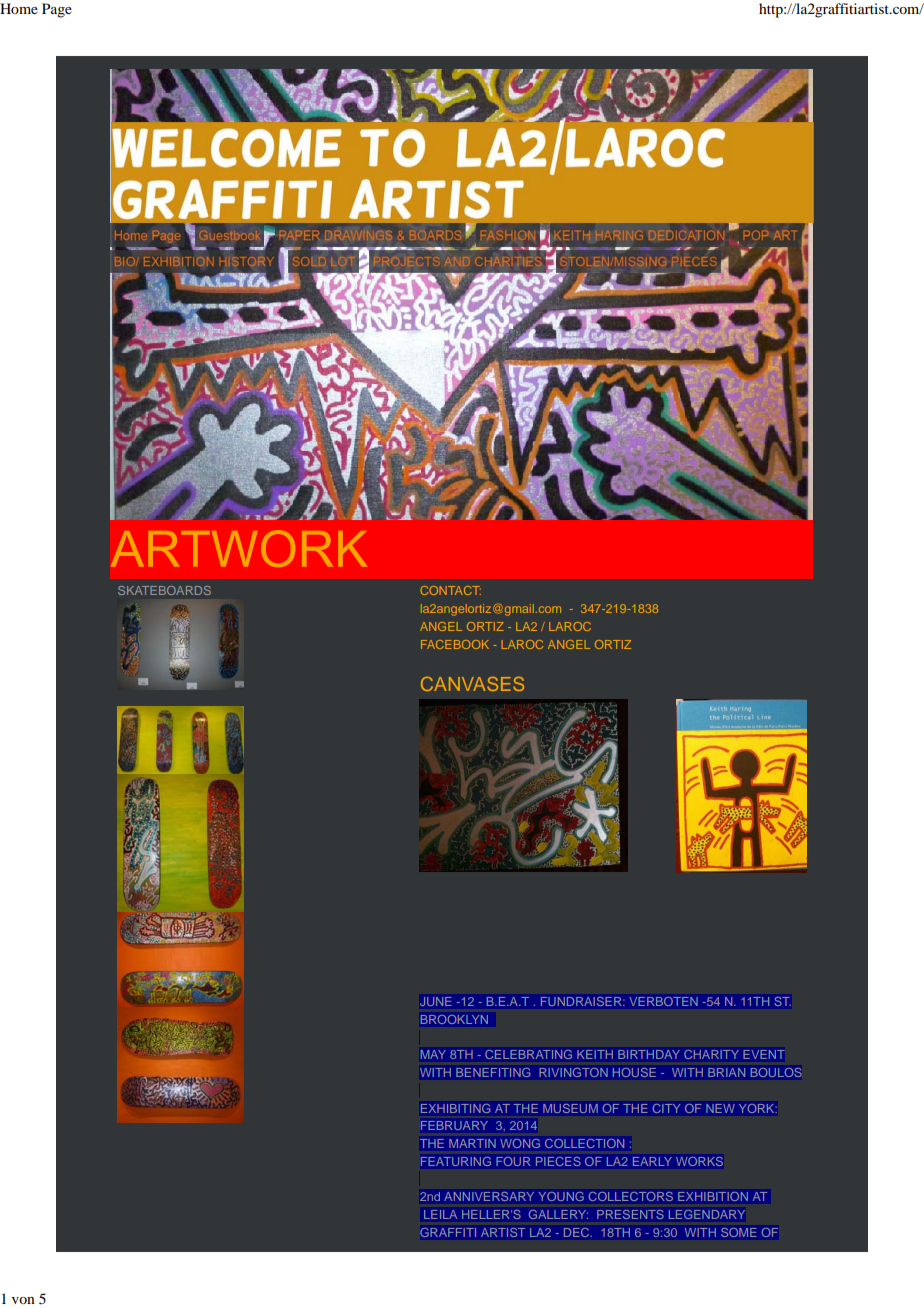  I want to click on Home, so click(19, 8).
